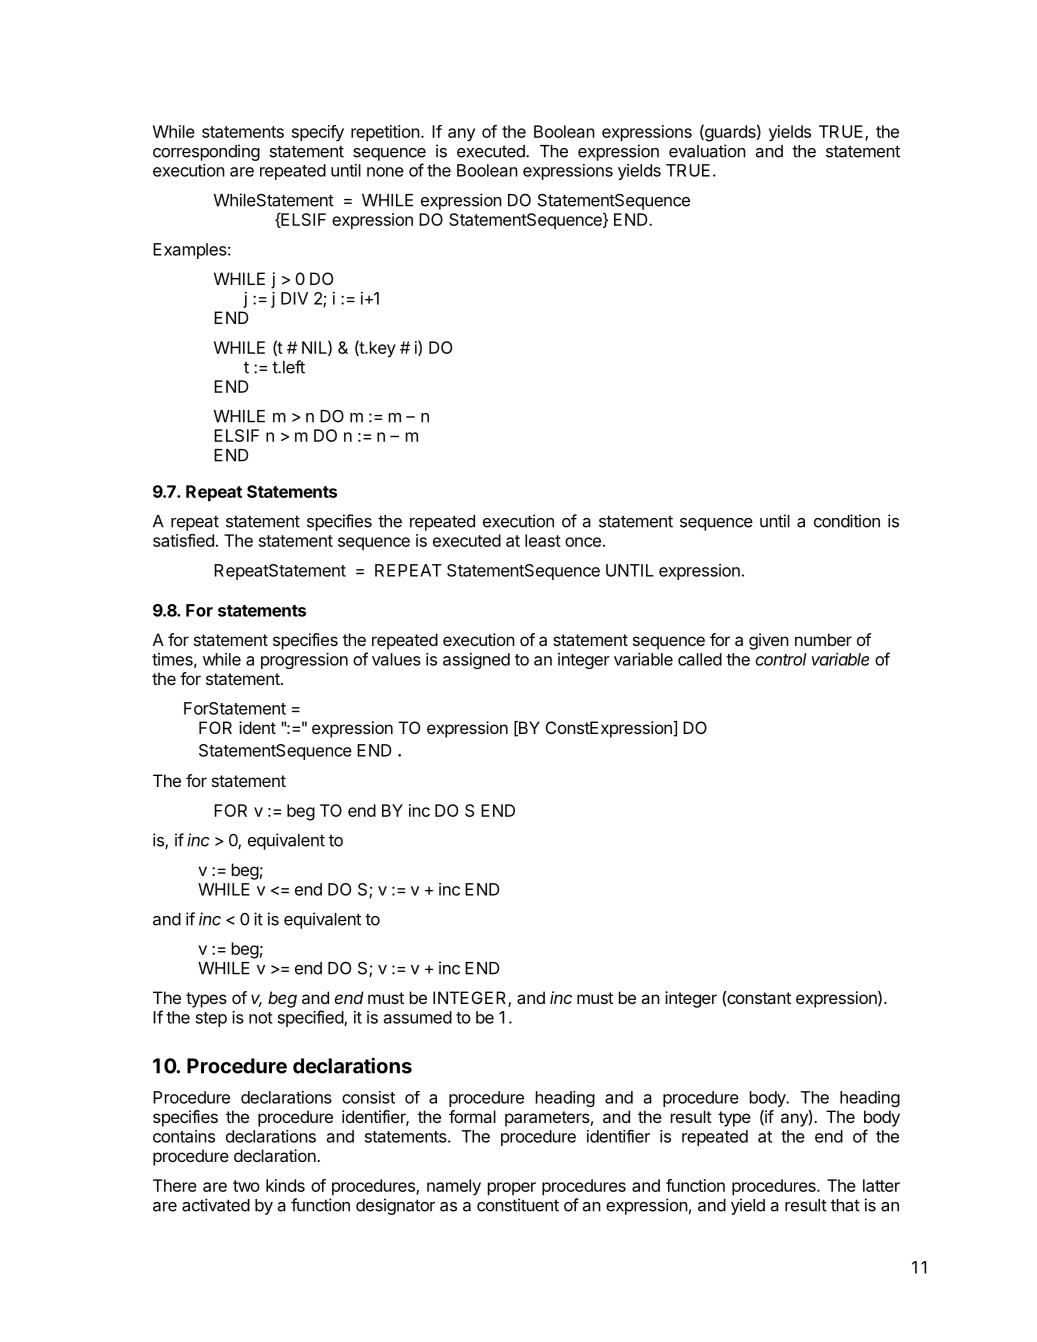 Image resolution: width=1037 pixels, height=1342 pixels. What do you see at coordinates (543, 540) in the screenshot?
I see `least` at bounding box center [543, 540].
